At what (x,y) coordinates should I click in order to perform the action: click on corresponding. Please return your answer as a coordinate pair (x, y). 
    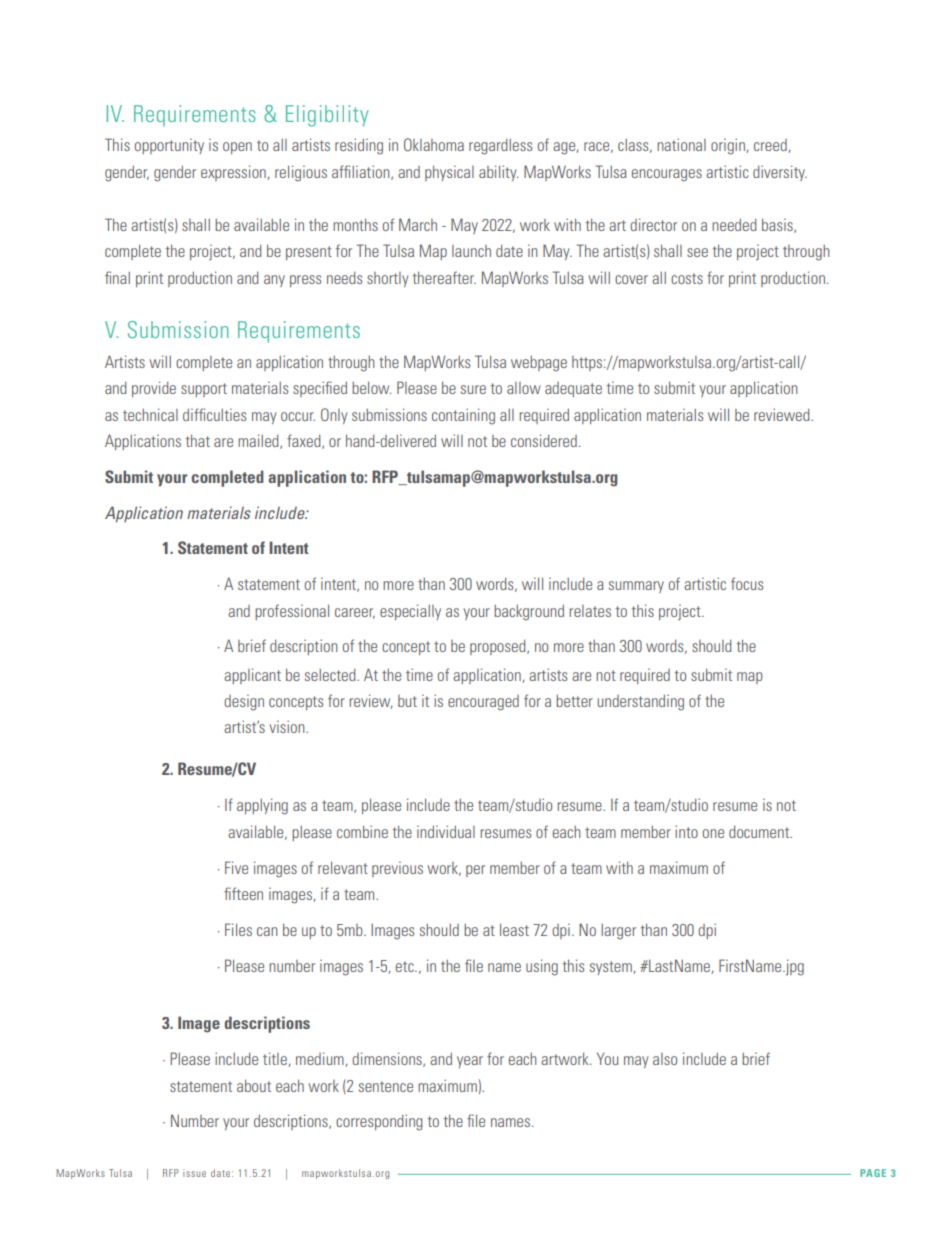
    Looking at the image, I should click on (379, 1122).
